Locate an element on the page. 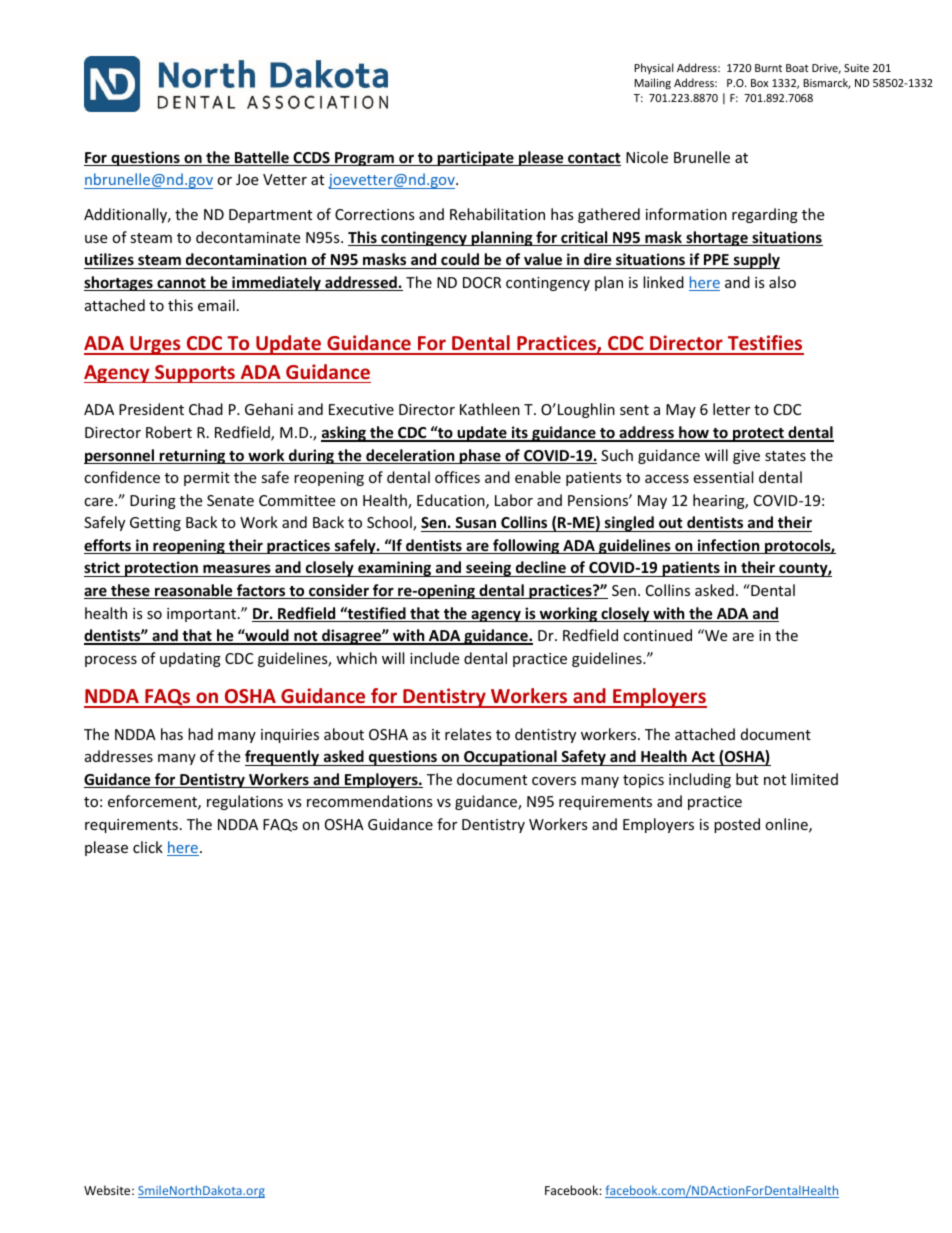 This document has width=952, height=1233. cannot is located at coordinates (181, 284).
